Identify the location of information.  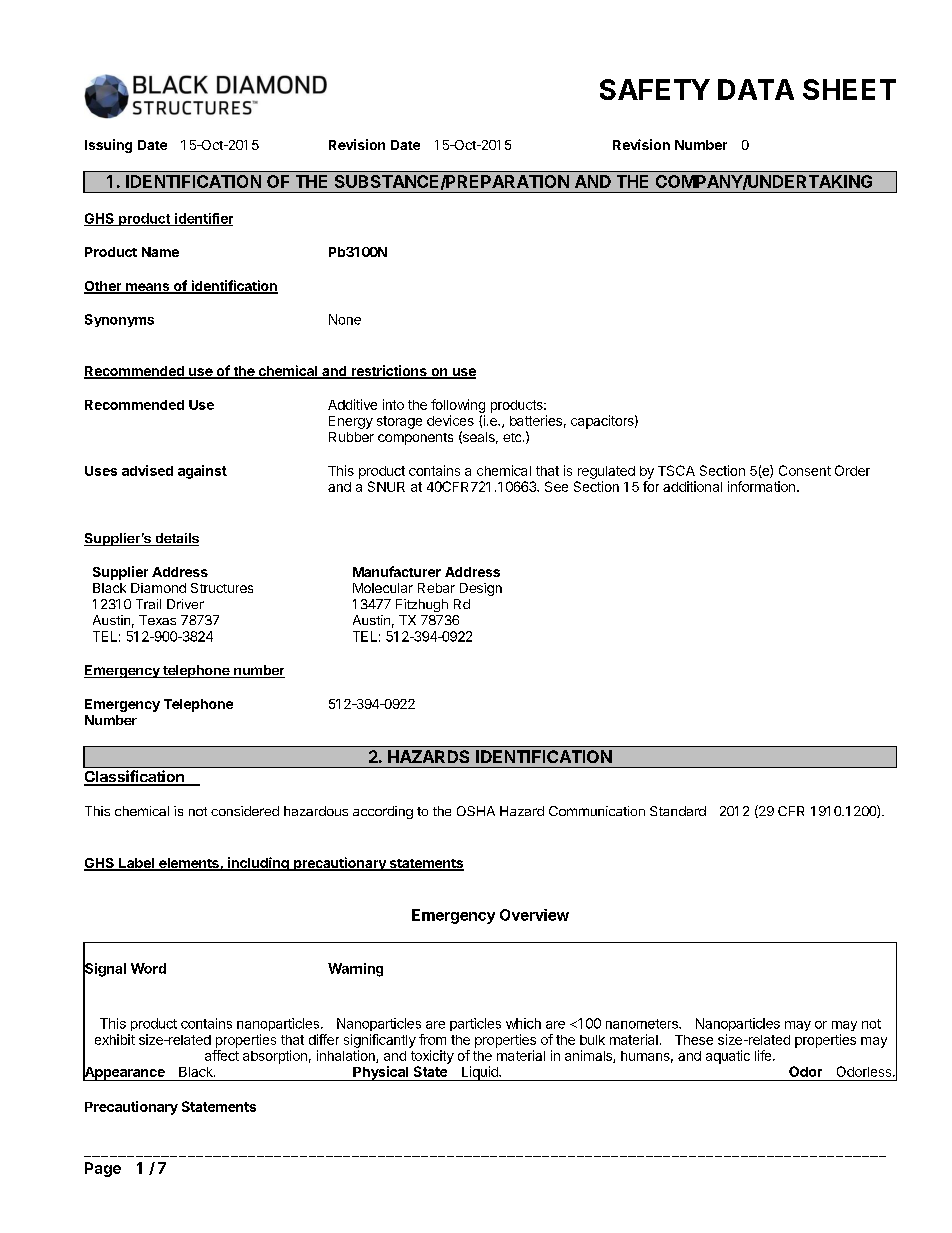
(761, 486).
